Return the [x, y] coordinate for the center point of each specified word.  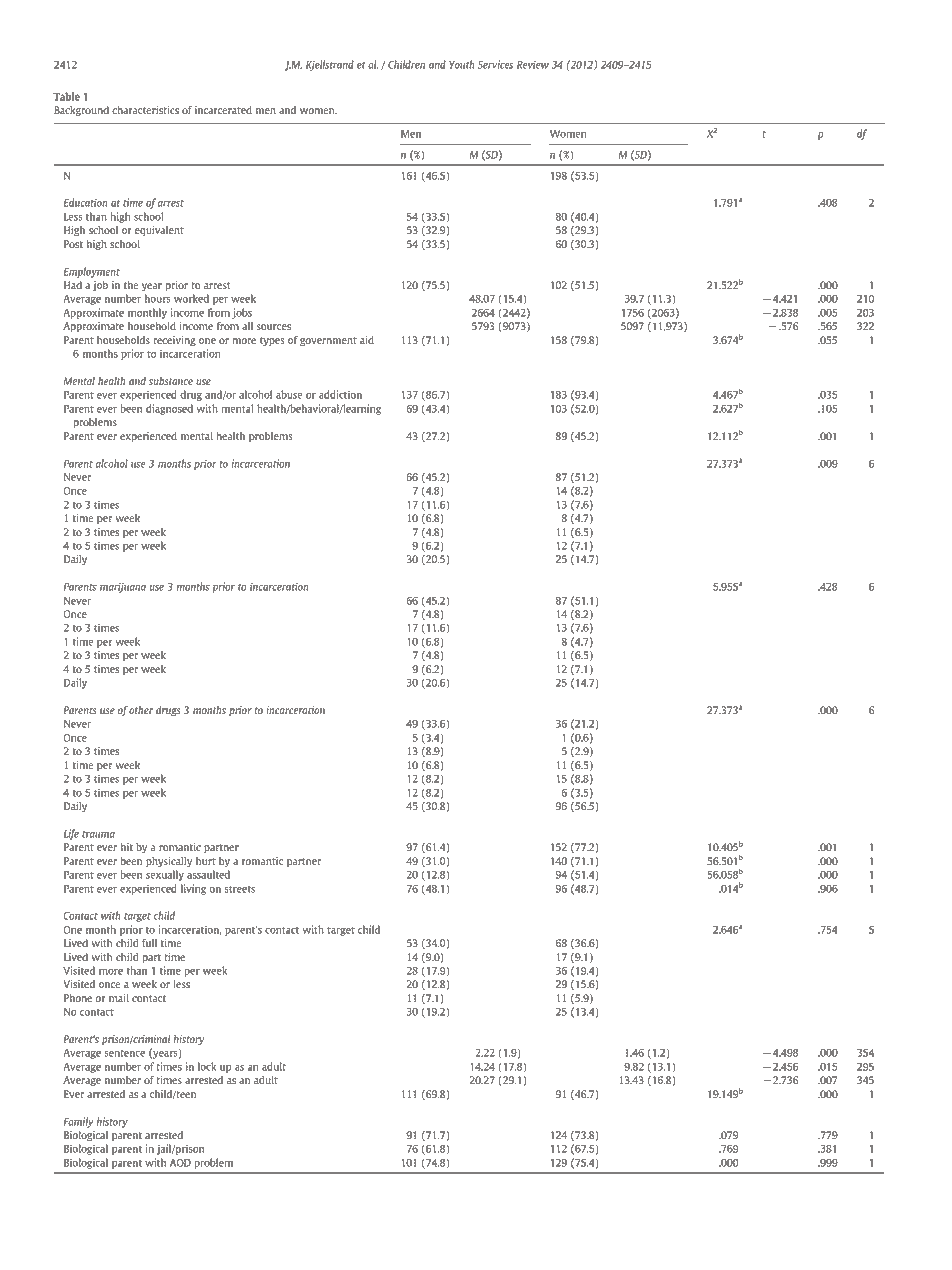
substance [171, 381]
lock [207, 1066]
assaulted [208, 874]
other [141, 710]
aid [367, 340]
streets [240, 889]
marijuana [123, 587]
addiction [340, 394]
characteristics [145, 110]
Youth [462, 64]
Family [78, 1122]
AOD [180, 1163]
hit [127, 847]
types [272, 342]
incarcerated [223, 110]
